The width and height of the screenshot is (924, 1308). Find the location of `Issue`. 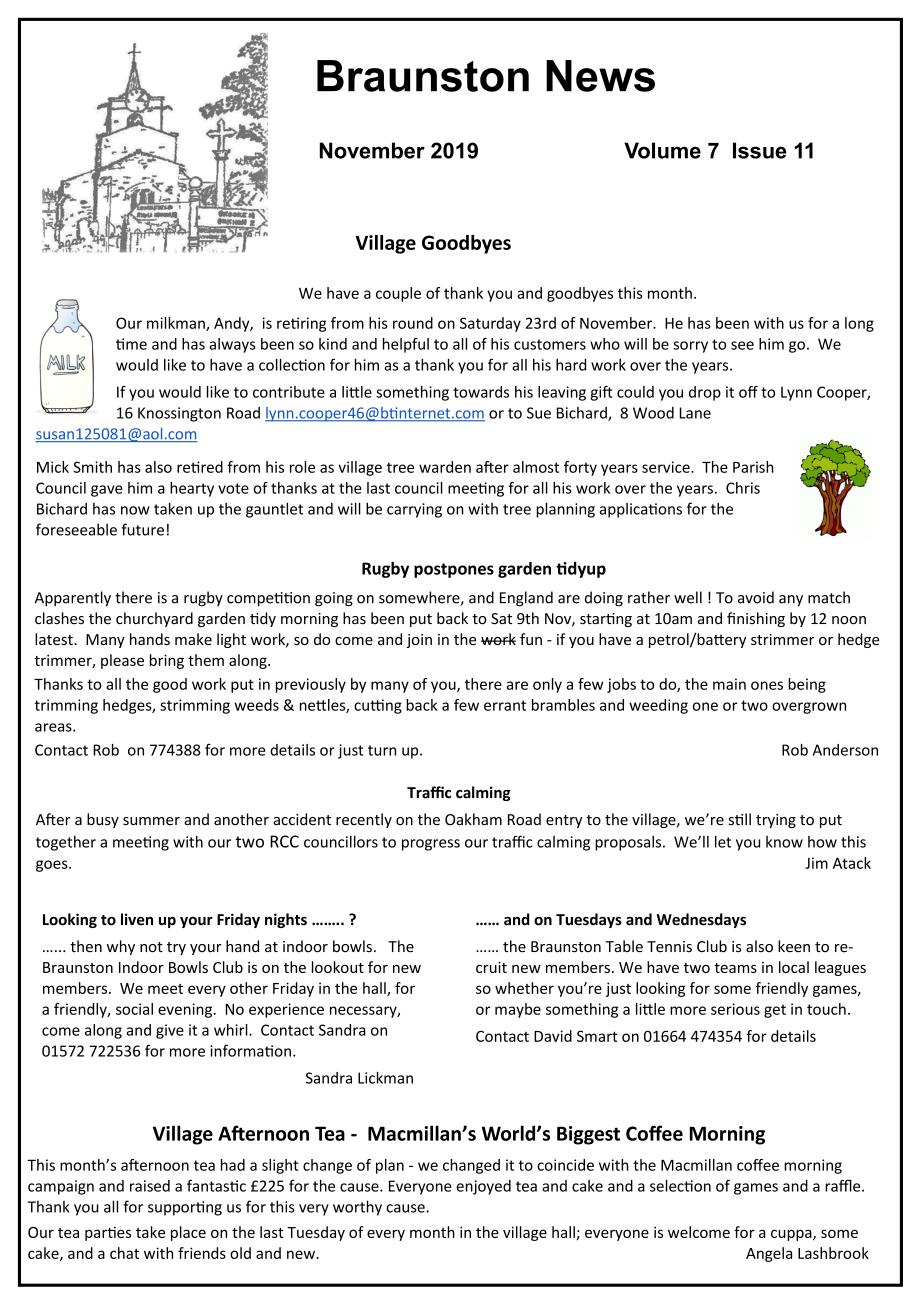

Issue is located at coordinates (760, 150).
